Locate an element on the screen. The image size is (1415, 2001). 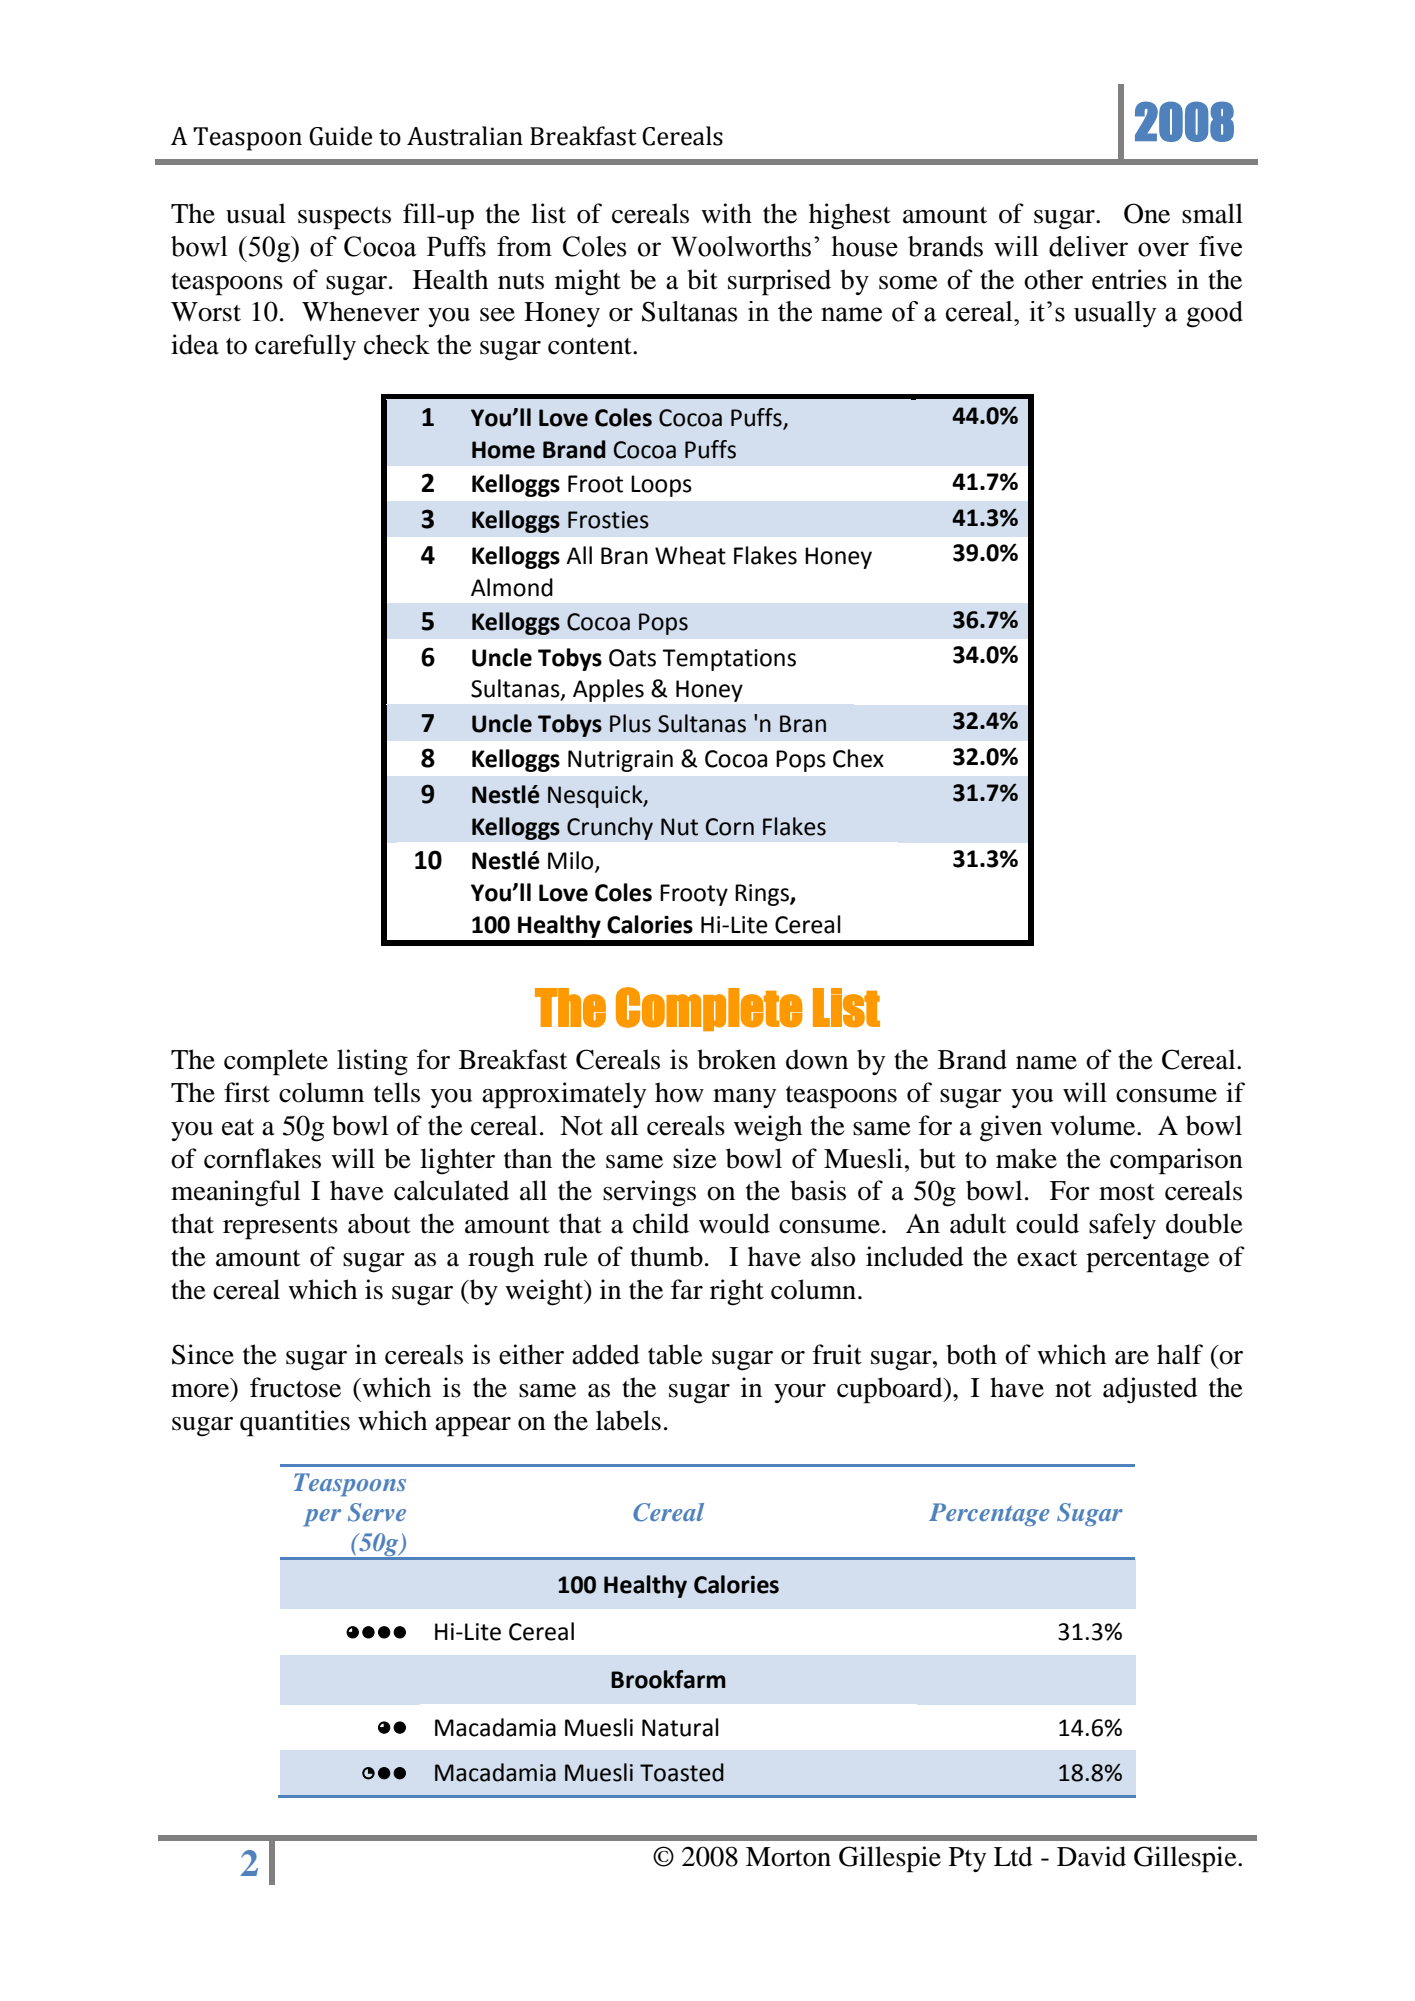
volume is located at coordinates (1094, 1125).
